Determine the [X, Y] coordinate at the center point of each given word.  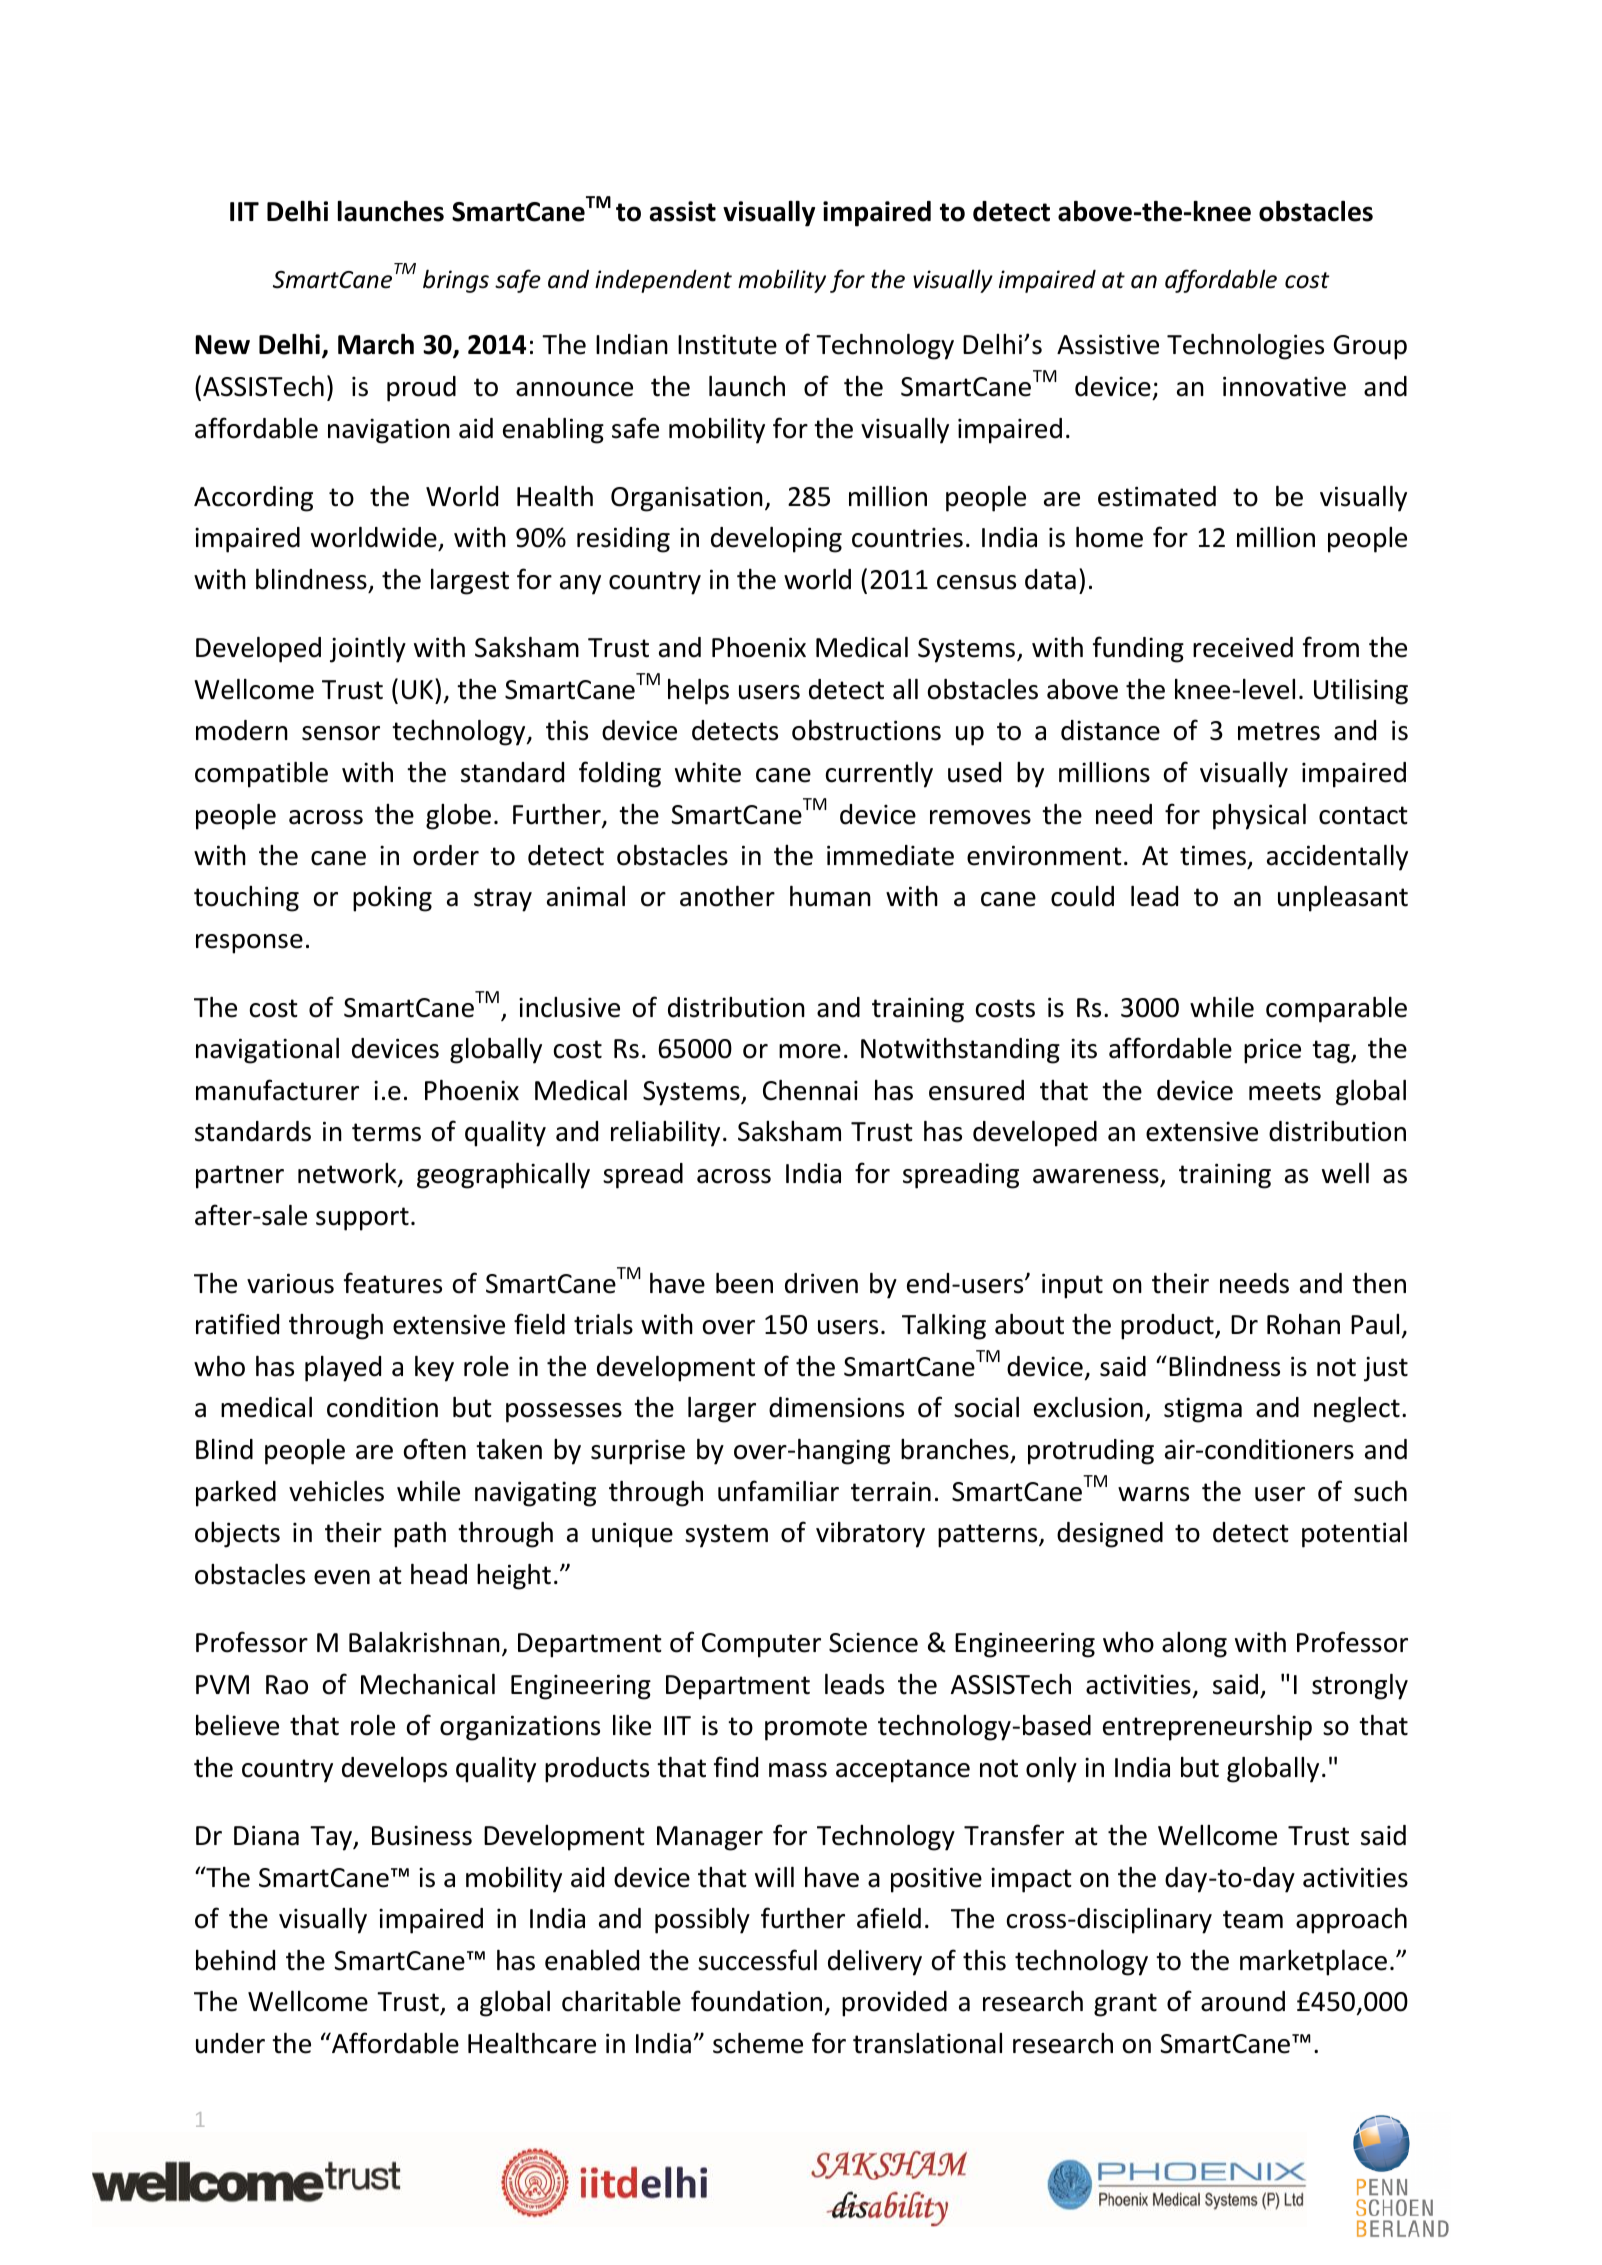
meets [1285, 1091]
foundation [756, 2001]
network [348, 1174]
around [1243, 2001]
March [376, 344]
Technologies [1245, 347]
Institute [727, 344]
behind [235, 1960]
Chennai [810, 1090]
